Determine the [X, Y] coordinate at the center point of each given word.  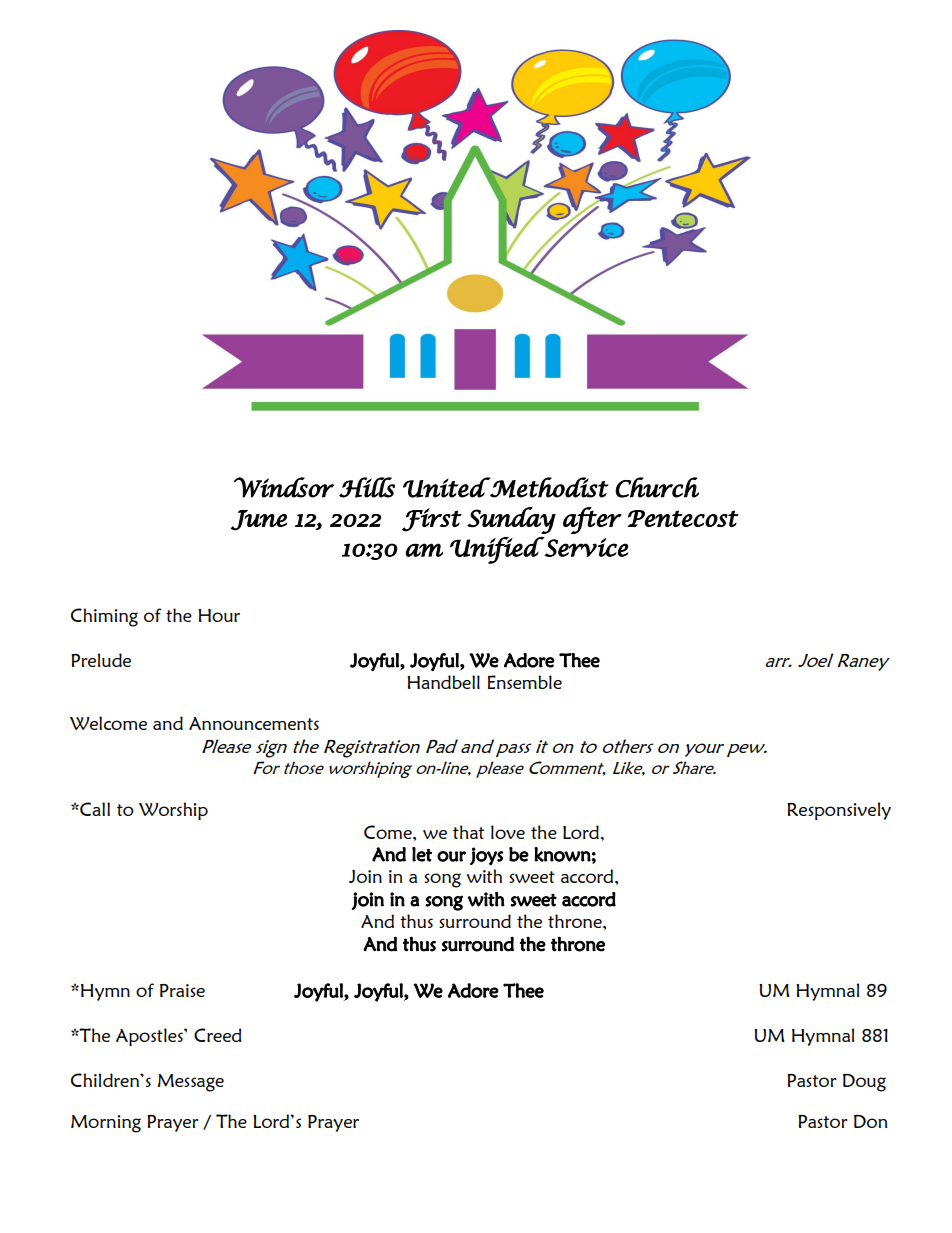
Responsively [839, 811]
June [259, 520]
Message [190, 1083]
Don [870, 1121]
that [468, 832]
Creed [218, 1035]
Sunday [511, 520]
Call [94, 809]
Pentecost [683, 518]
